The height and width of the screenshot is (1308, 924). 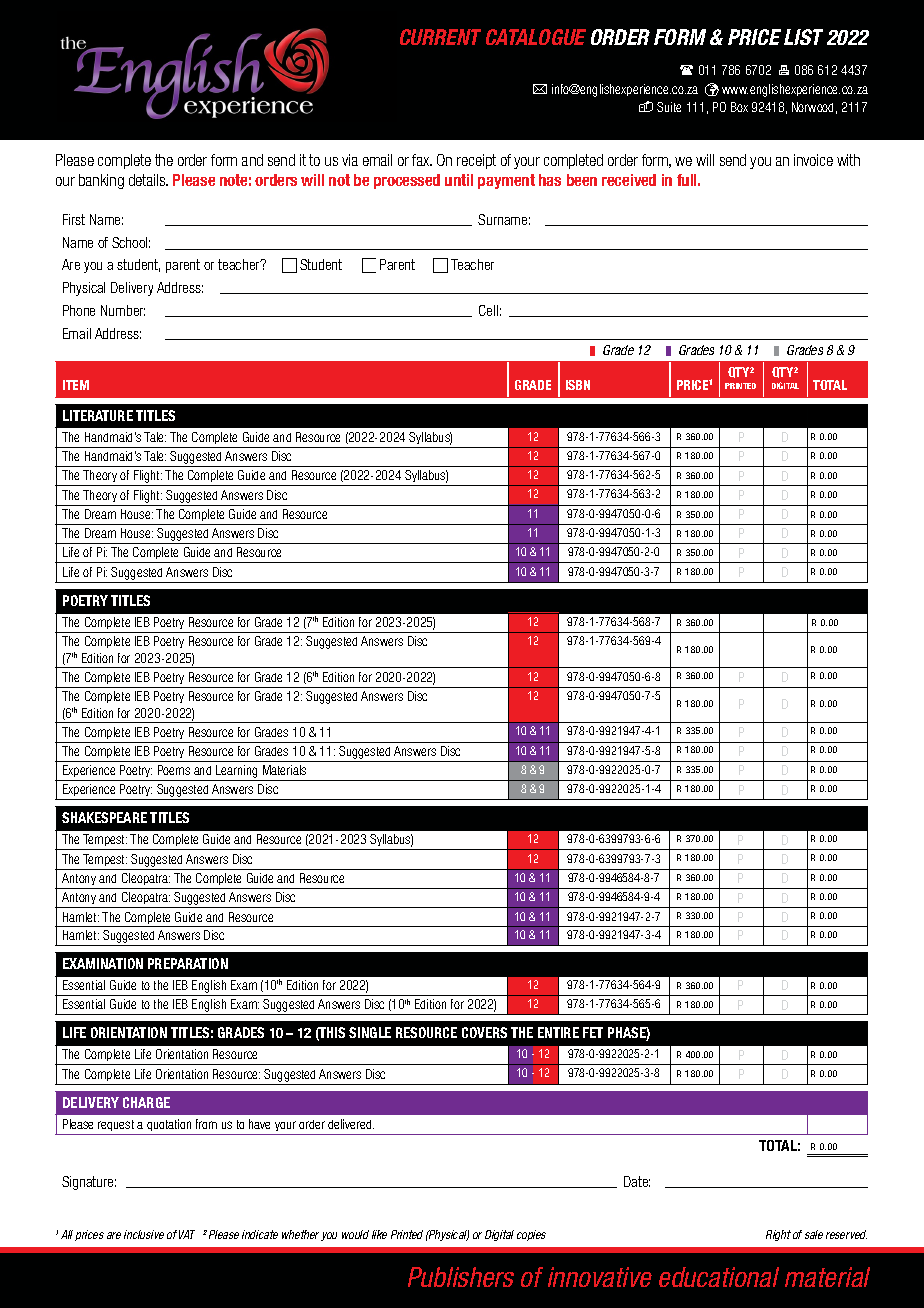 What do you see at coordinates (104, 817) in the screenshot?
I see `SHAKESPEARE` at bounding box center [104, 817].
